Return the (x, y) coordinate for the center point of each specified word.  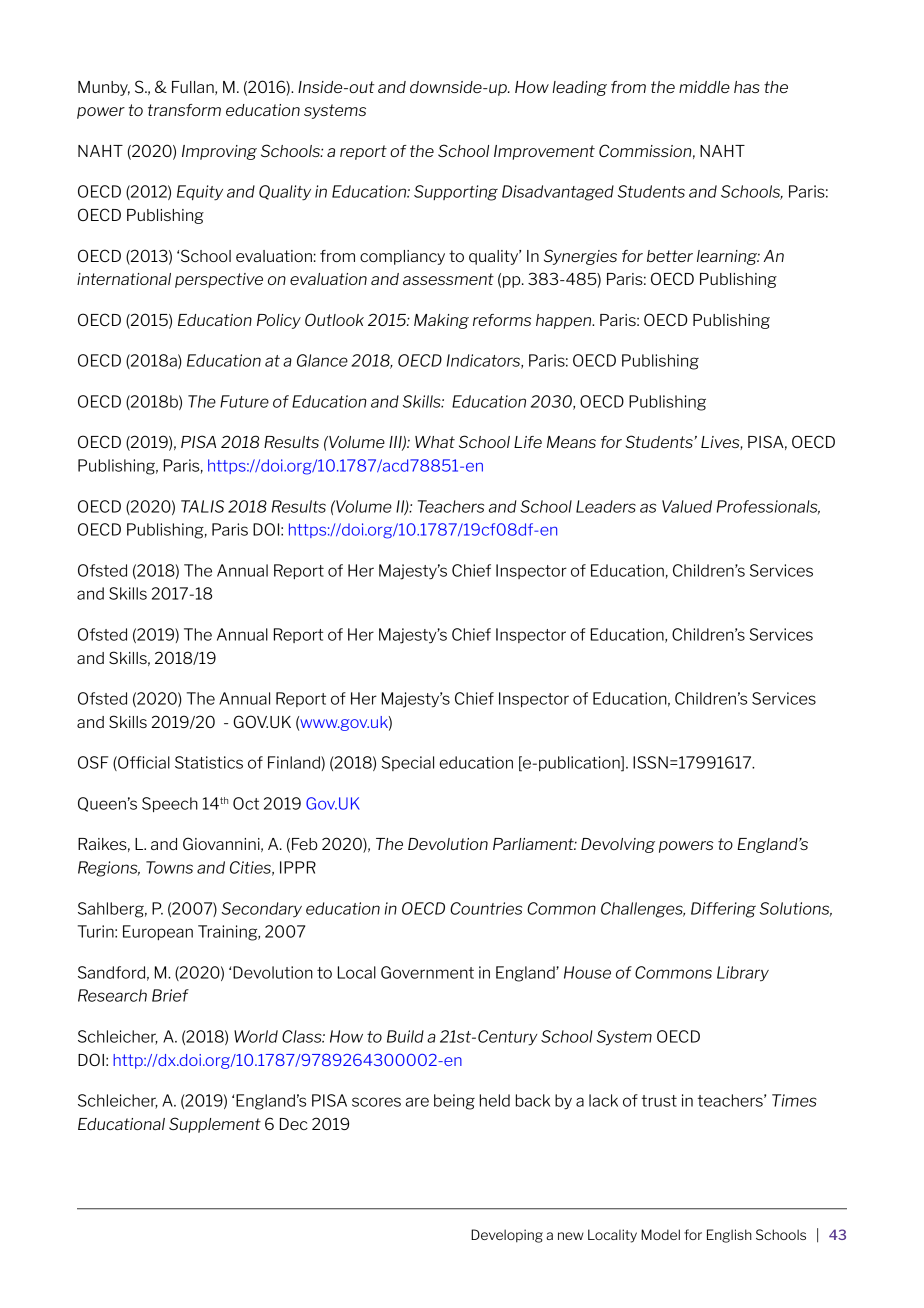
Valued (687, 506)
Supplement (215, 1125)
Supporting (456, 193)
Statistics (209, 762)
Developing (507, 1236)
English (729, 1236)
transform (184, 110)
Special (408, 763)
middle (704, 87)
